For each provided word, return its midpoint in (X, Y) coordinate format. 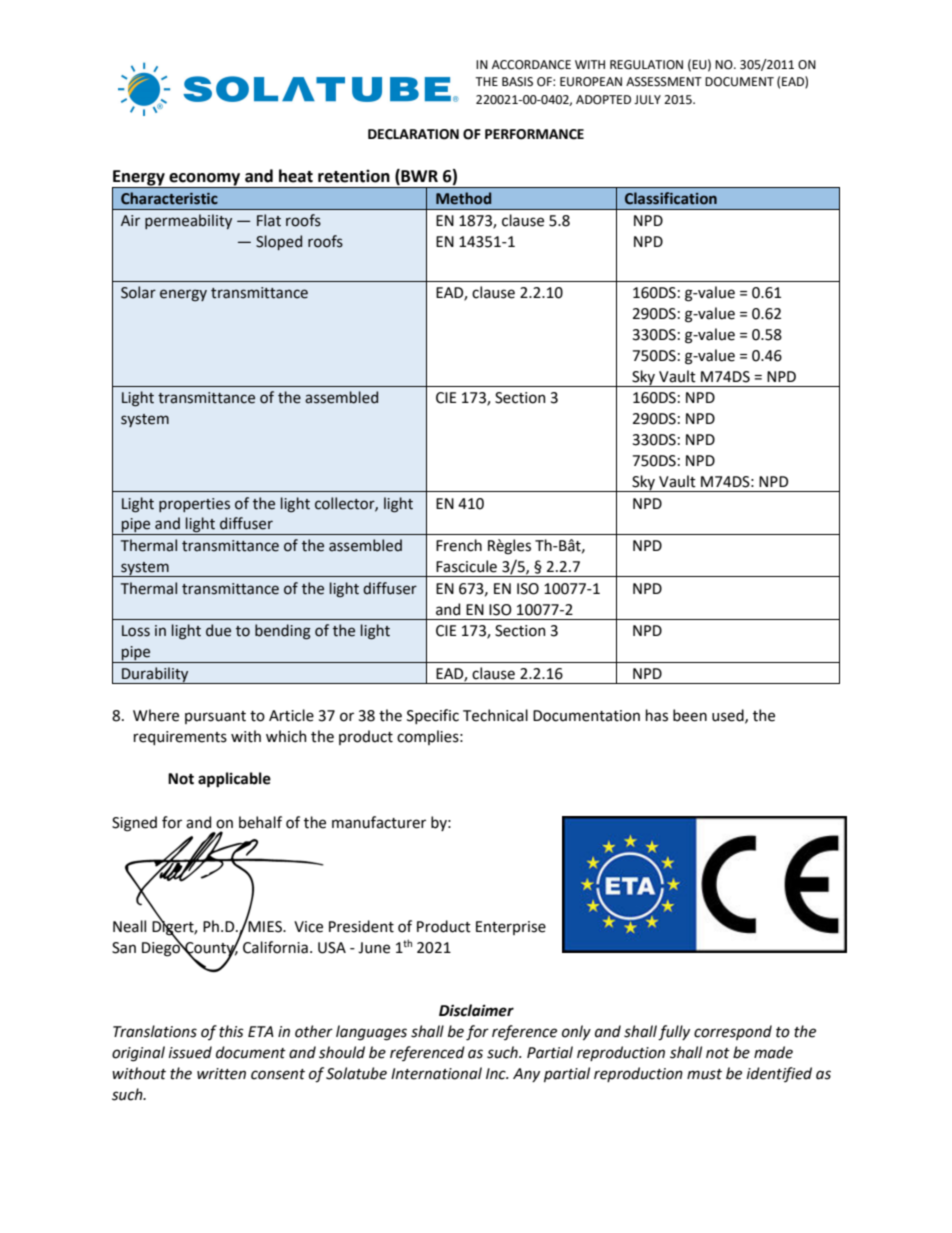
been (690, 715)
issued (190, 1052)
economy (205, 180)
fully (674, 1033)
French (459, 545)
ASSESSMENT (664, 82)
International (436, 1073)
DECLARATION (413, 134)
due (218, 630)
